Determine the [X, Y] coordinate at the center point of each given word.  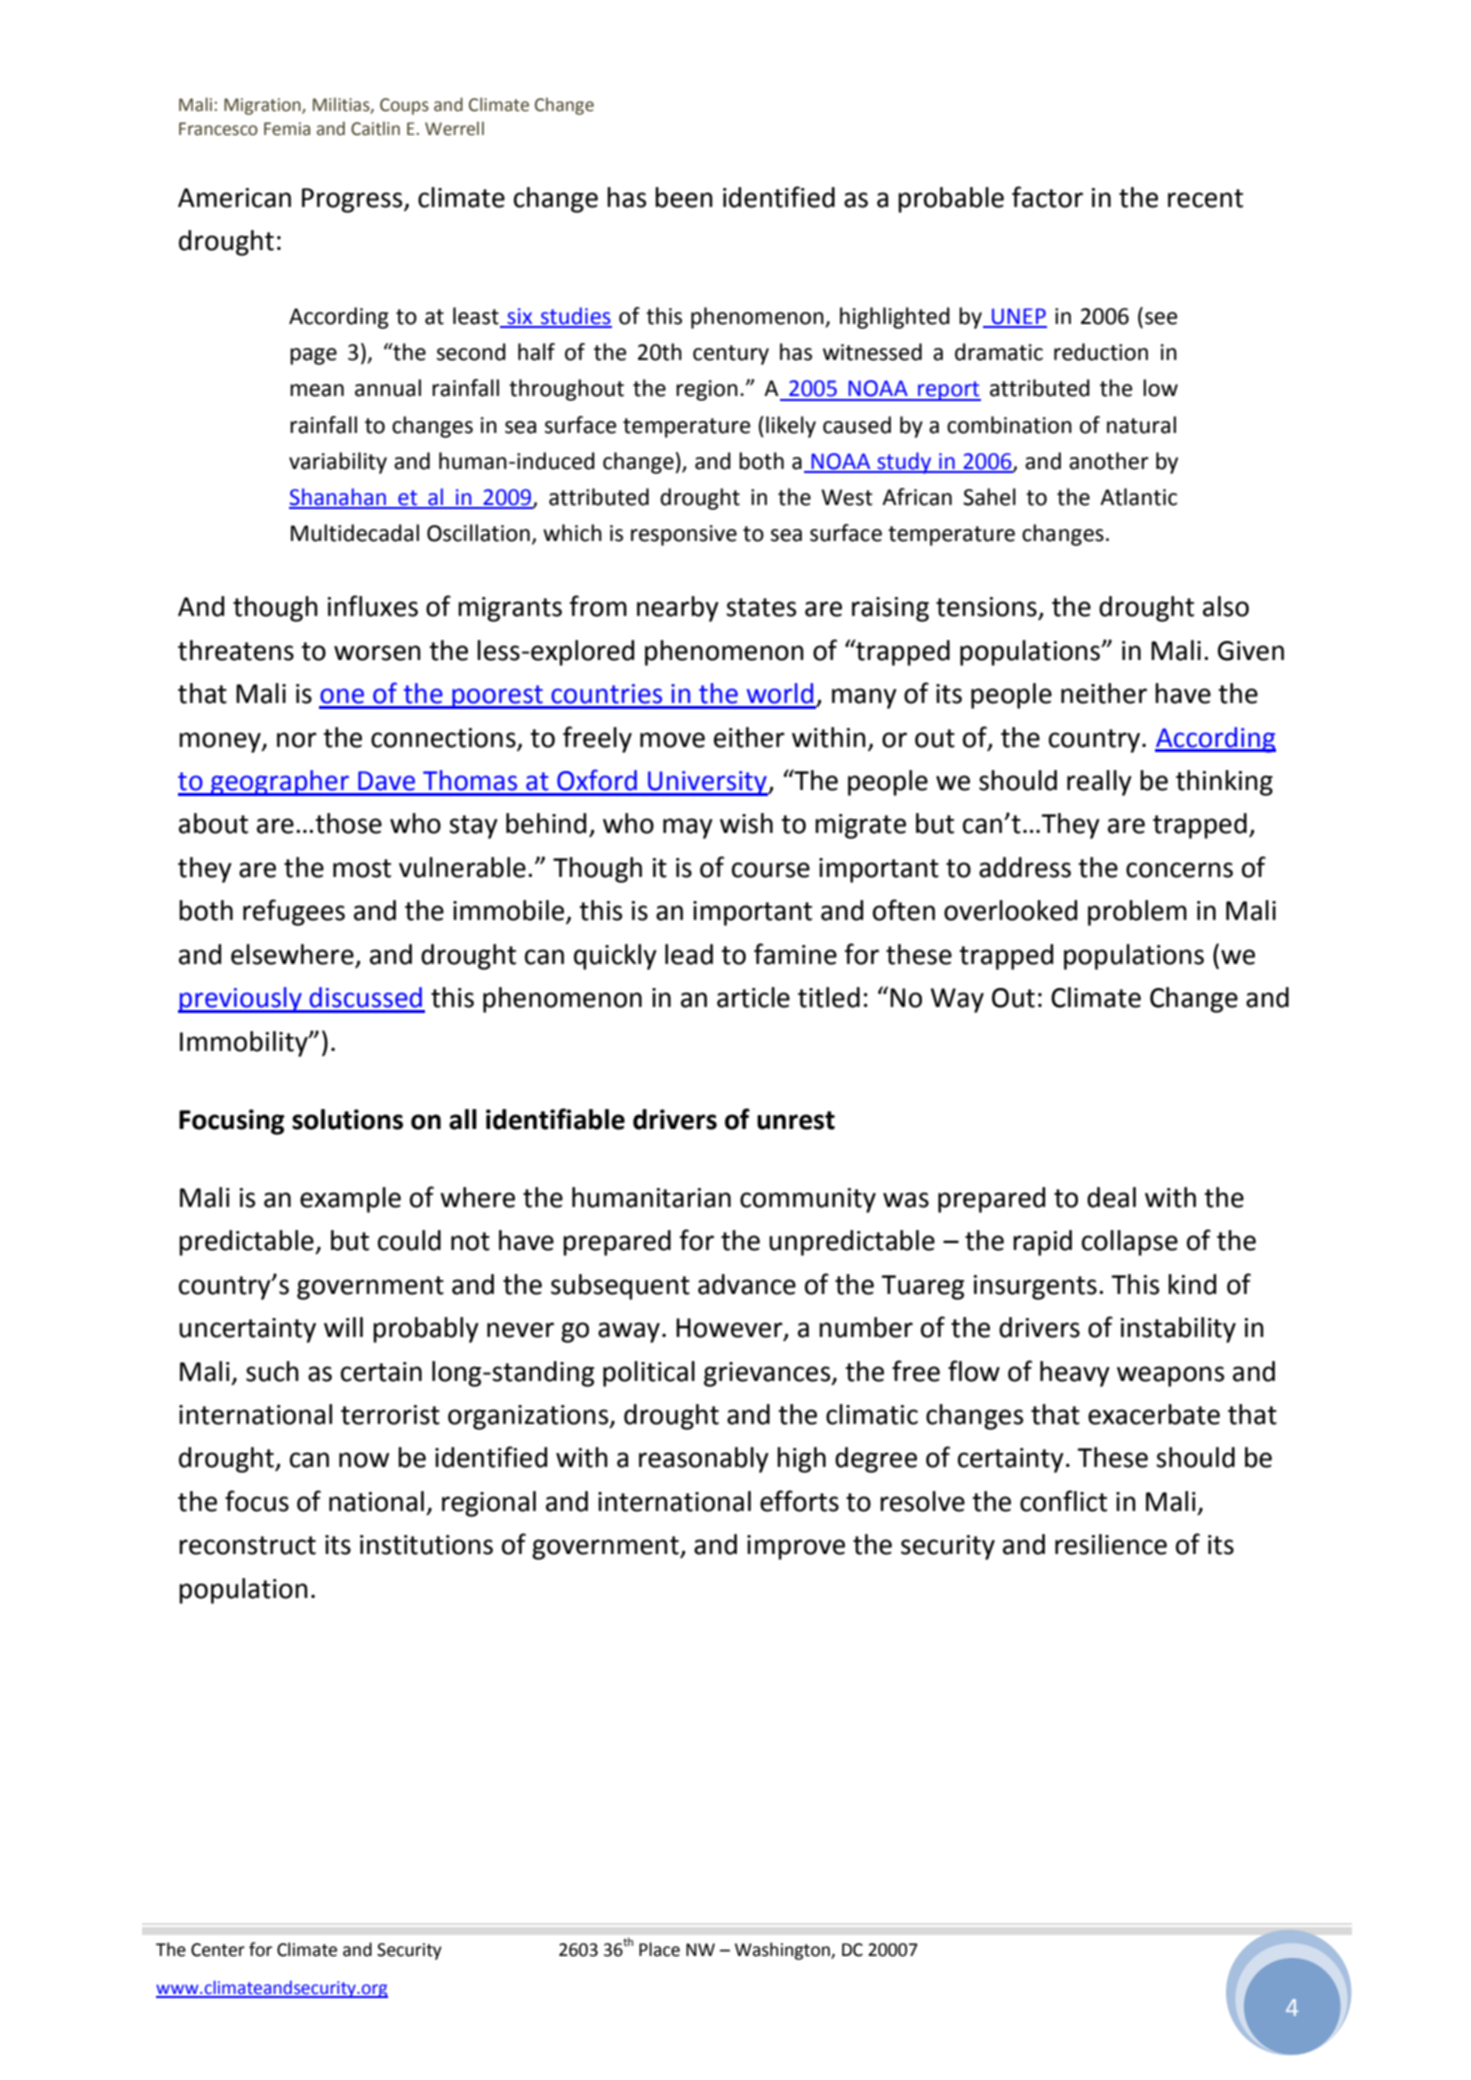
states [761, 607]
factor [1047, 197]
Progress [353, 200]
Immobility [245, 1044]
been [684, 197]
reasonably [704, 1460]
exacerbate [1154, 1414]
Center [218, 1950]
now [364, 1460]
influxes [373, 606]
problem [1137, 913]
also [1226, 606]
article [753, 997]
